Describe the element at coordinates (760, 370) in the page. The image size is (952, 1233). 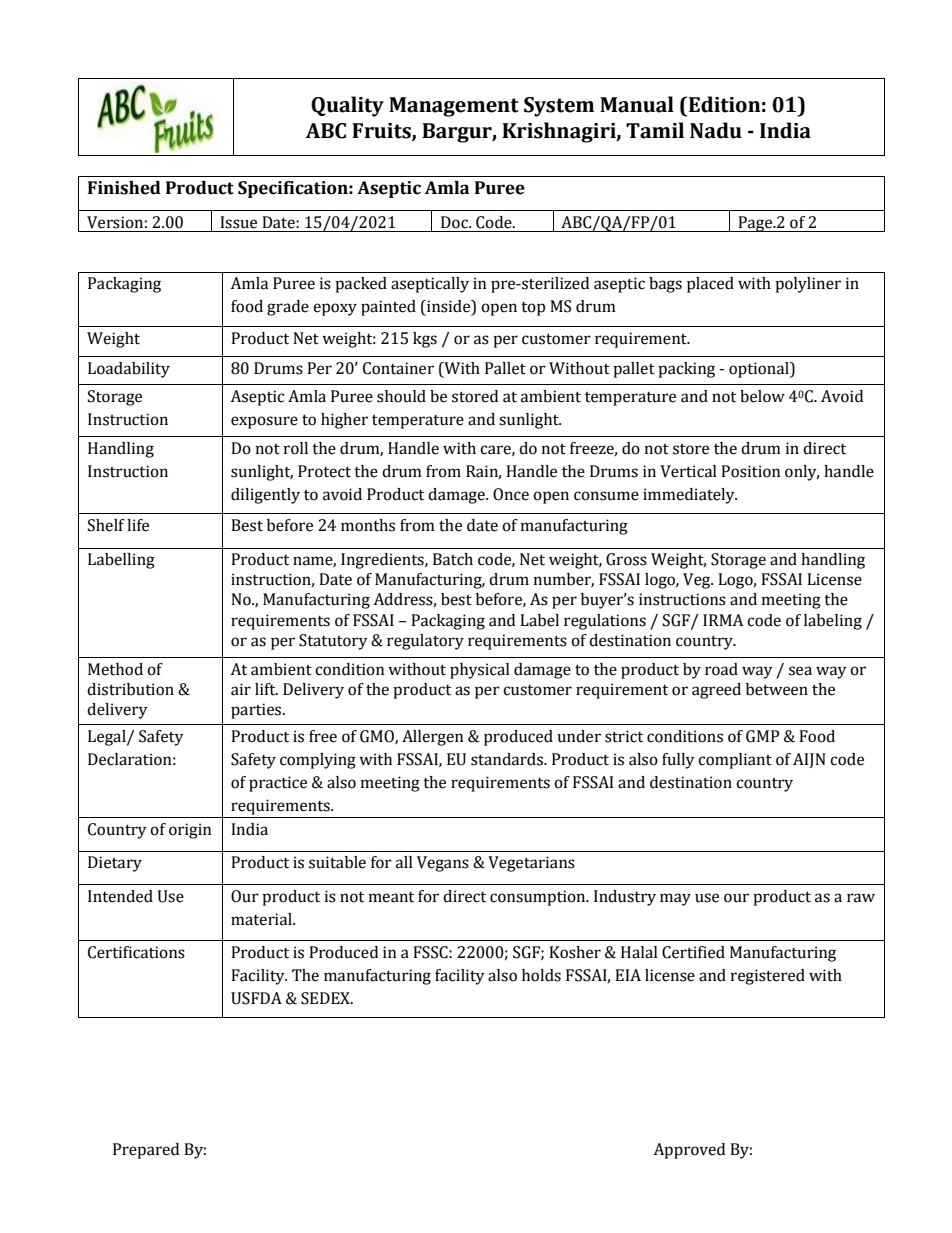
I see `optional` at that location.
